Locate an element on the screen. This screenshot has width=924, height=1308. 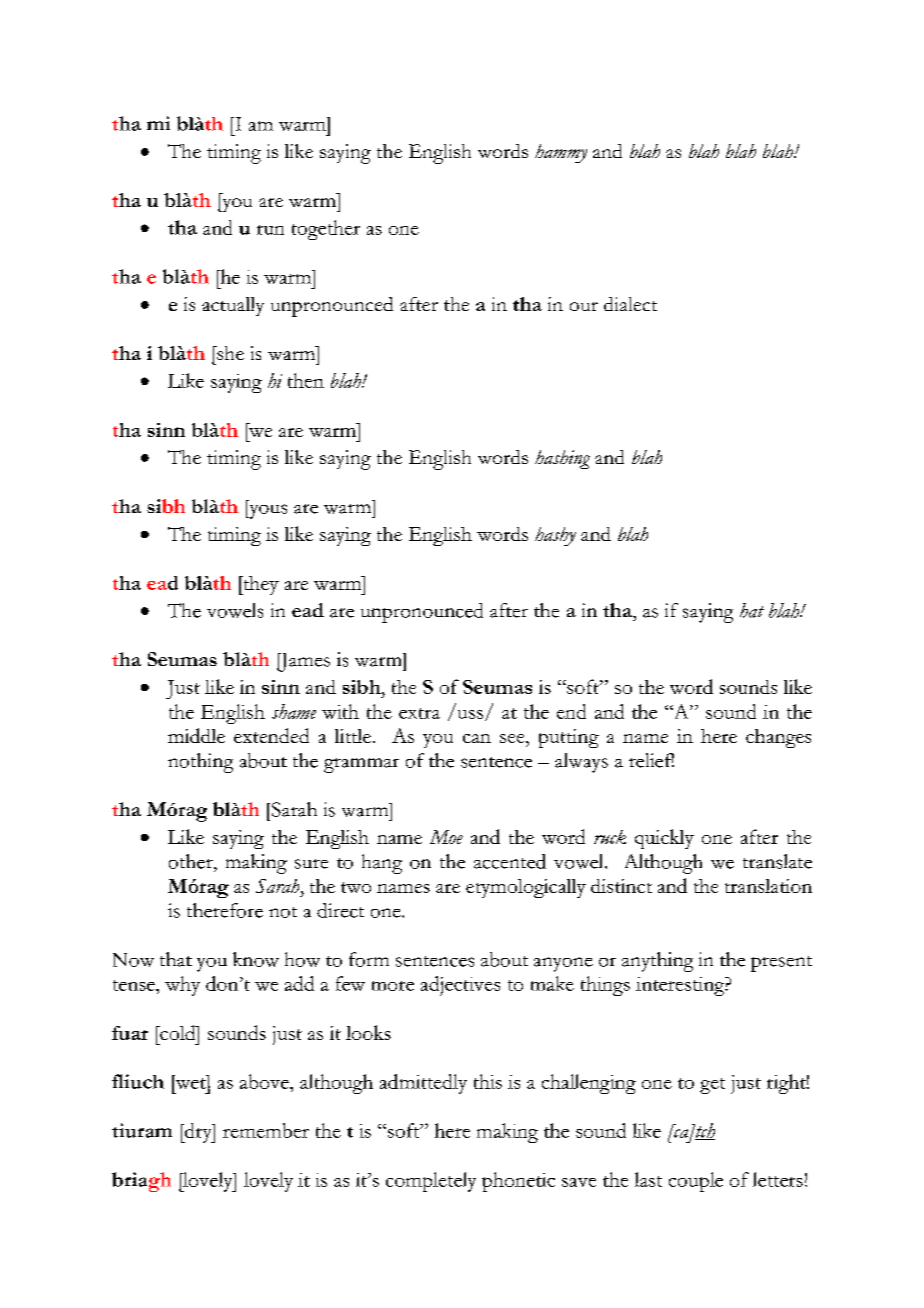
middle is located at coordinates (196, 735).
